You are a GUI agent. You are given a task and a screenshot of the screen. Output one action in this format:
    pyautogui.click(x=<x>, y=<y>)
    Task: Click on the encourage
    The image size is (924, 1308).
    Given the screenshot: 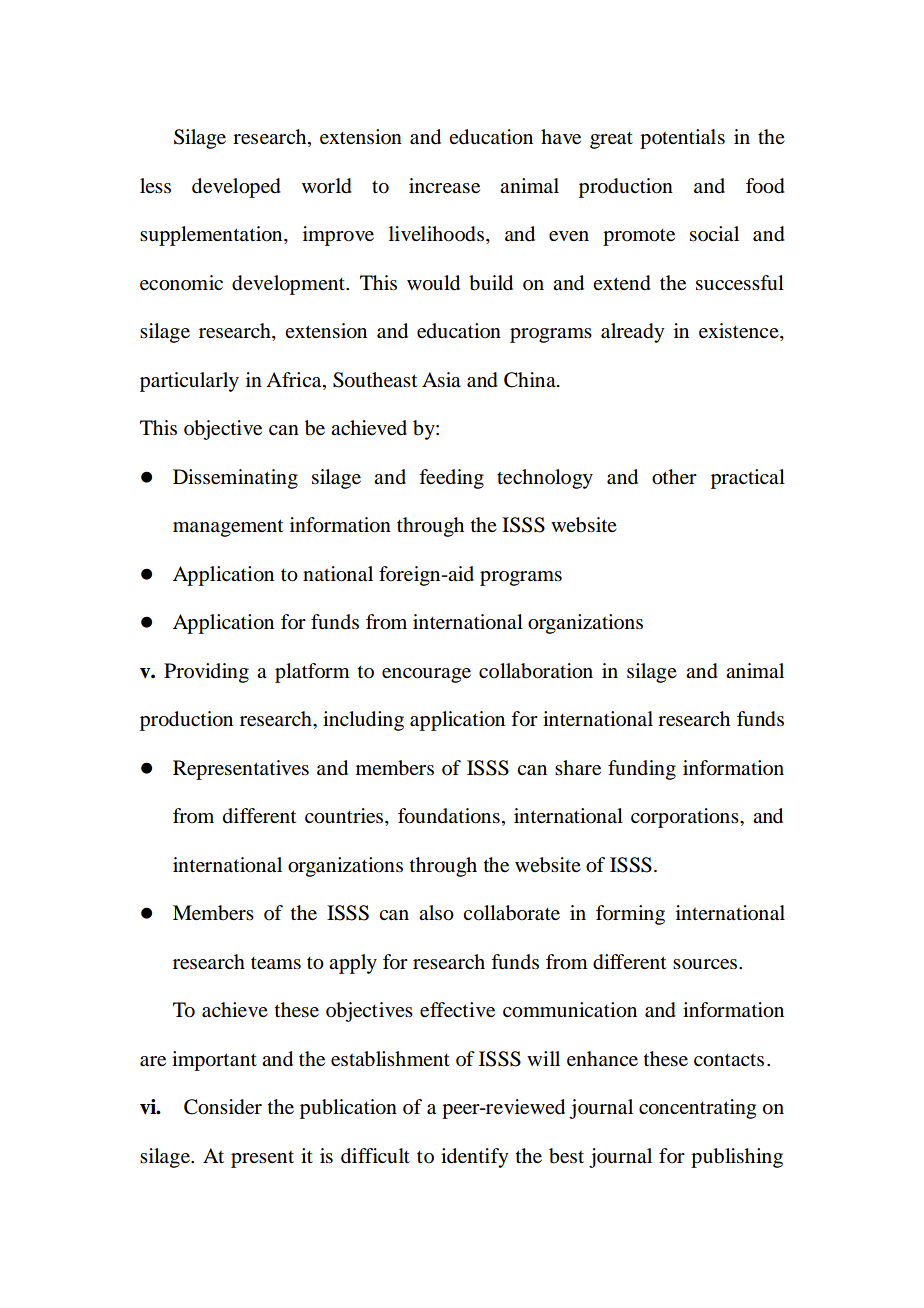 What is the action you would take?
    pyautogui.click(x=426, y=675)
